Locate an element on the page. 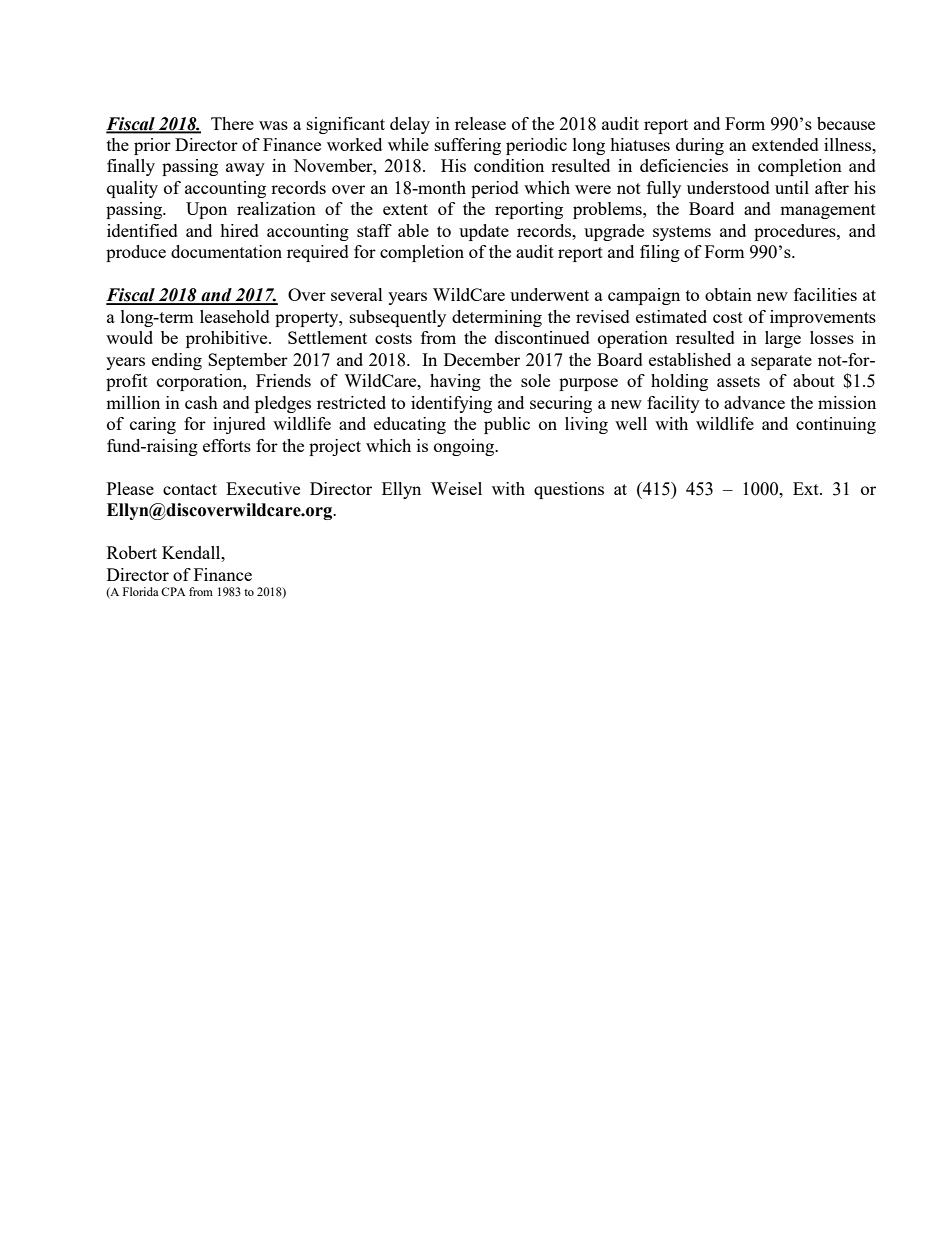  CPA is located at coordinates (173, 591).
